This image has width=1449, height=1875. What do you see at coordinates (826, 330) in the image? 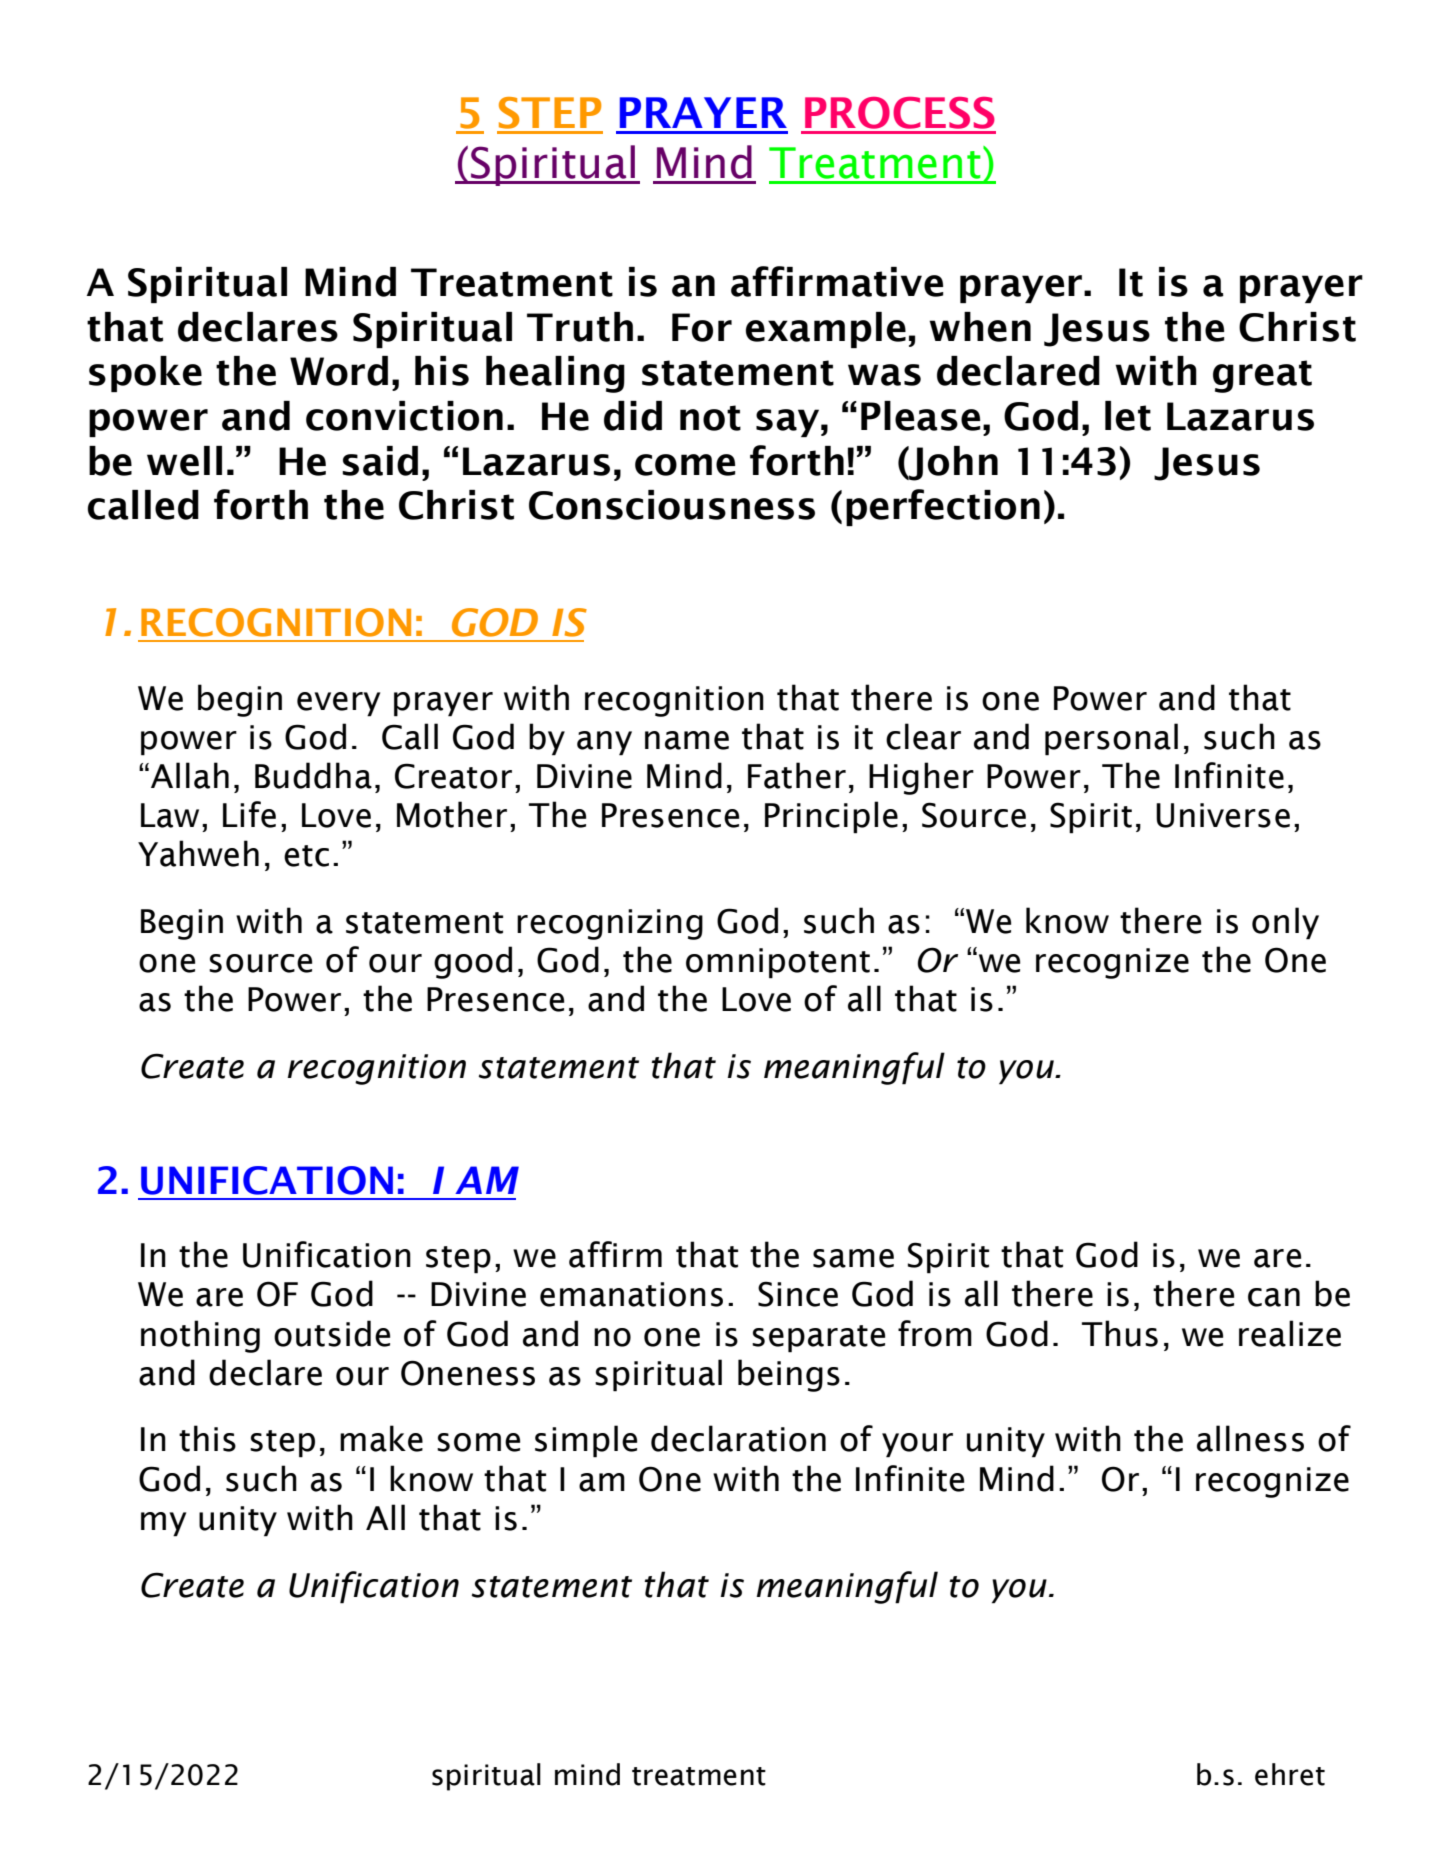
I see `example` at bounding box center [826, 330].
